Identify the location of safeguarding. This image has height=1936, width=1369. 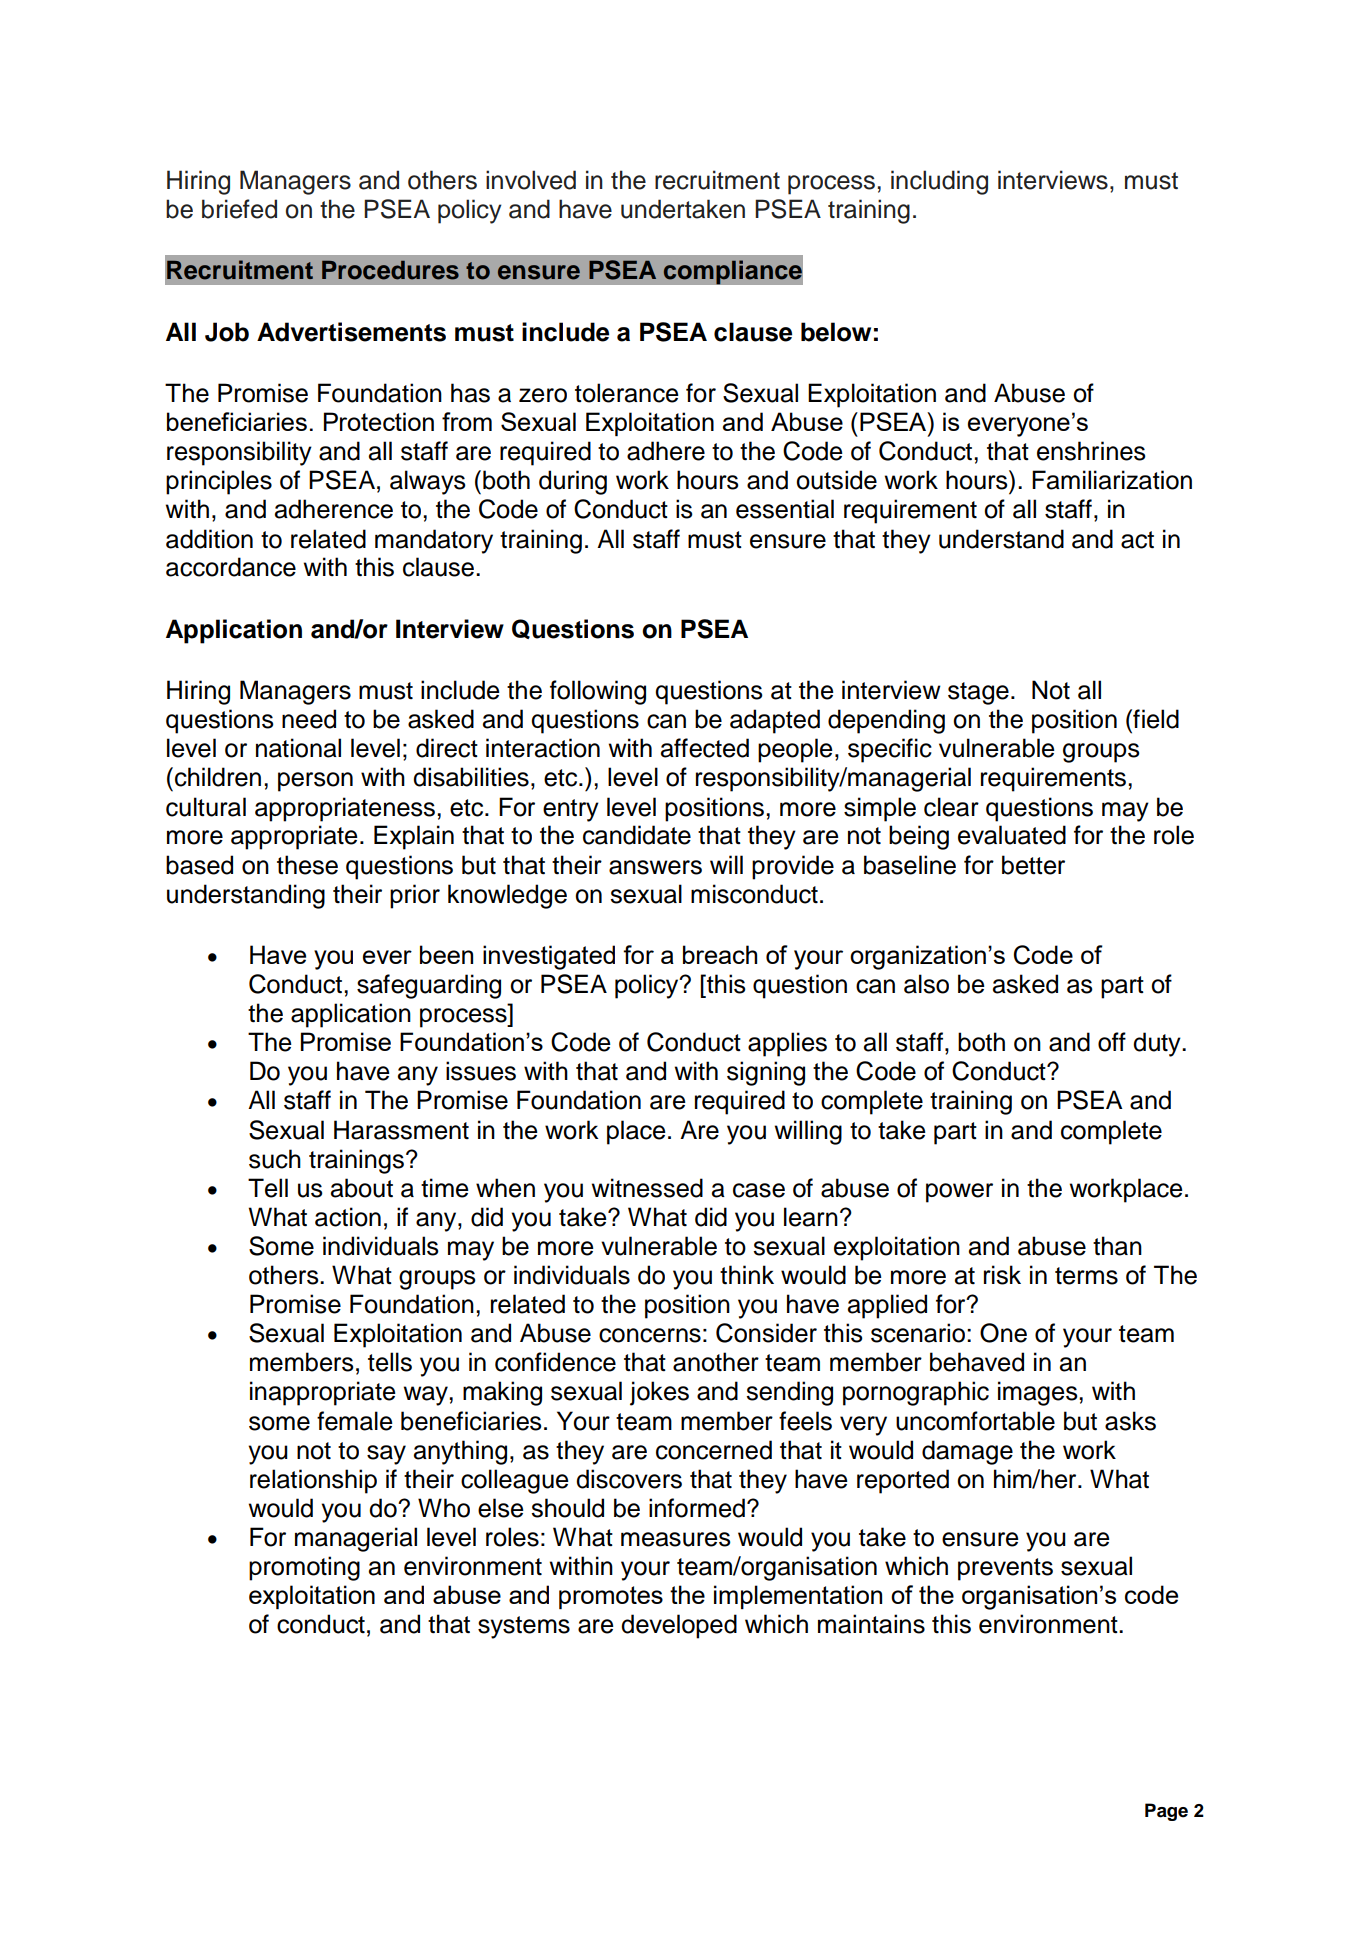
(429, 986).
